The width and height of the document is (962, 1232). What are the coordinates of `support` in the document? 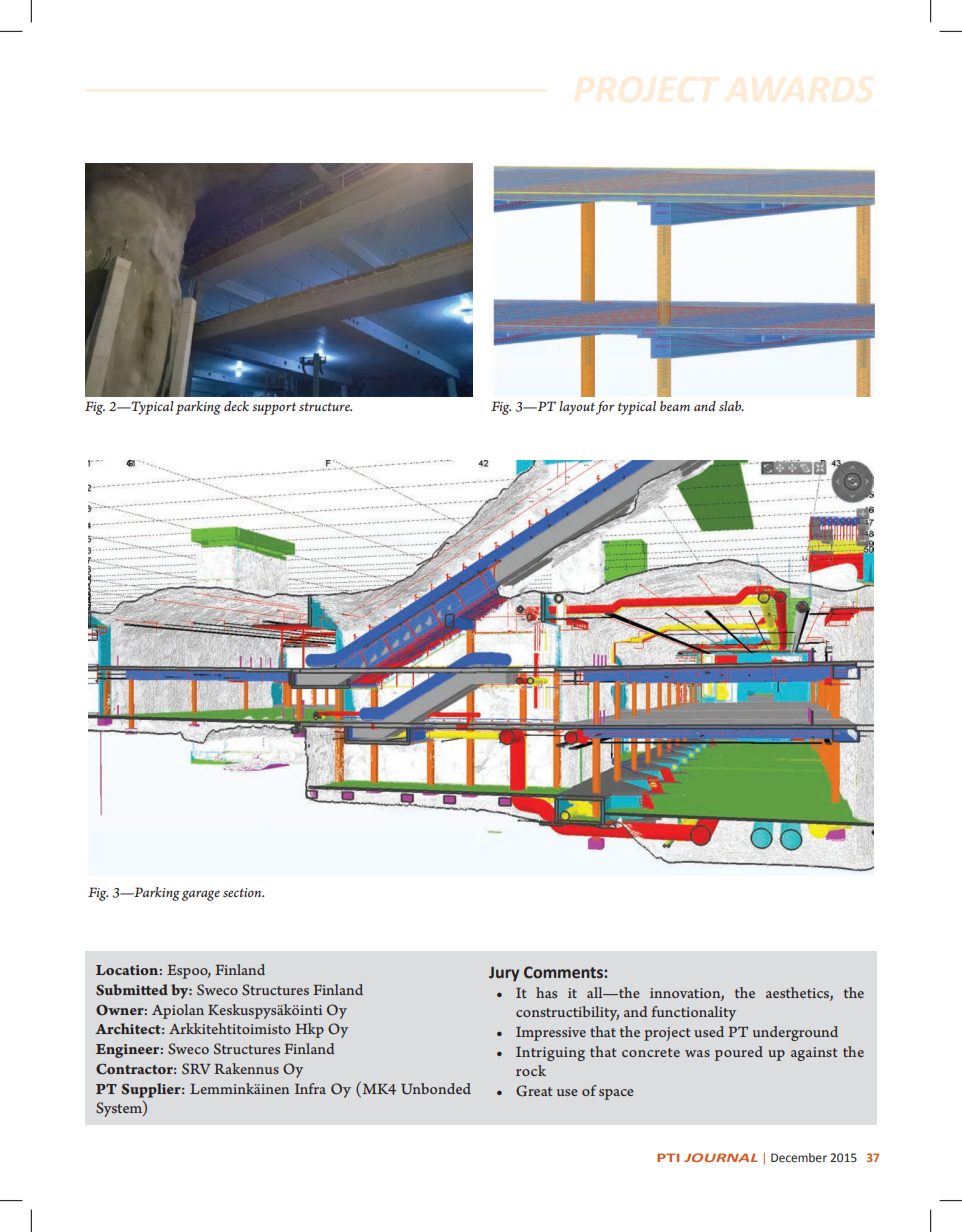 It's located at (274, 408).
